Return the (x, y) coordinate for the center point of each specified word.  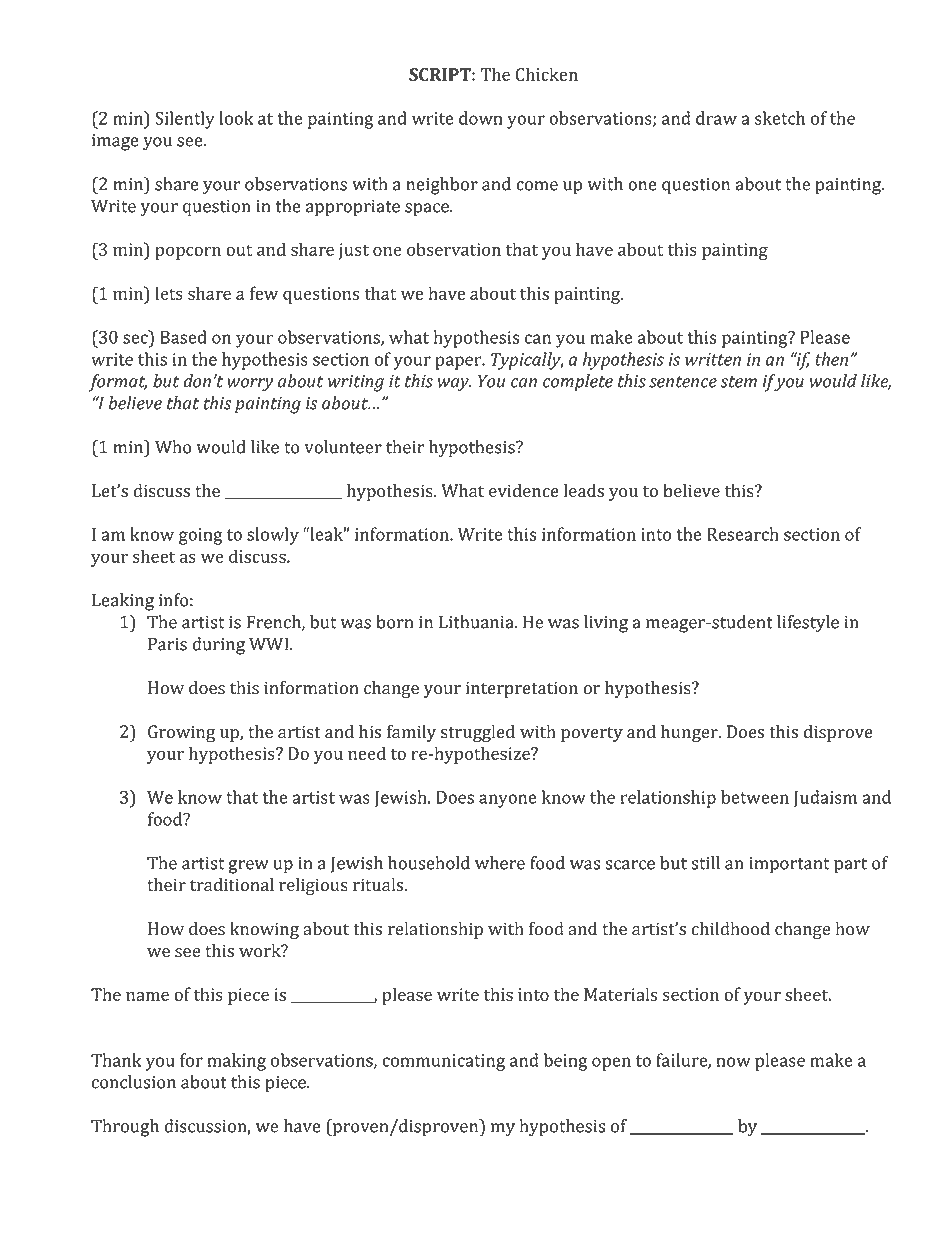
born (394, 622)
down (481, 118)
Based (183, 337)
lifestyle (808, 624)
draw (716, 118)
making (237, 1062)
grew (249, 867)
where (500, 863)
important (789, 865)
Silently (185, 120)
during (218, 646)
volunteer (343, 447)
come (537, 186)
